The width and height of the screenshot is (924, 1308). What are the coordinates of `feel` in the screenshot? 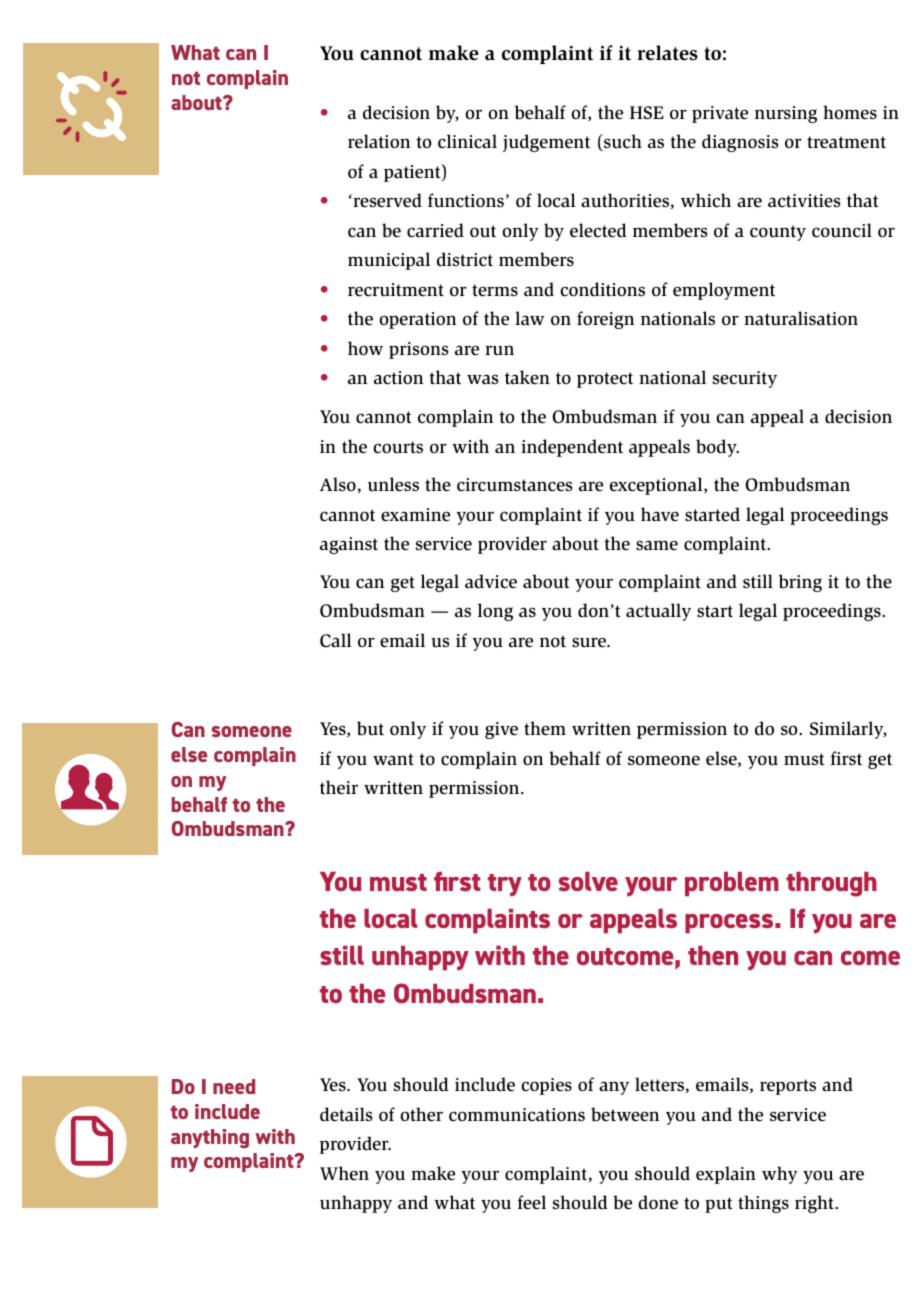 It's located at (532, 1202).
